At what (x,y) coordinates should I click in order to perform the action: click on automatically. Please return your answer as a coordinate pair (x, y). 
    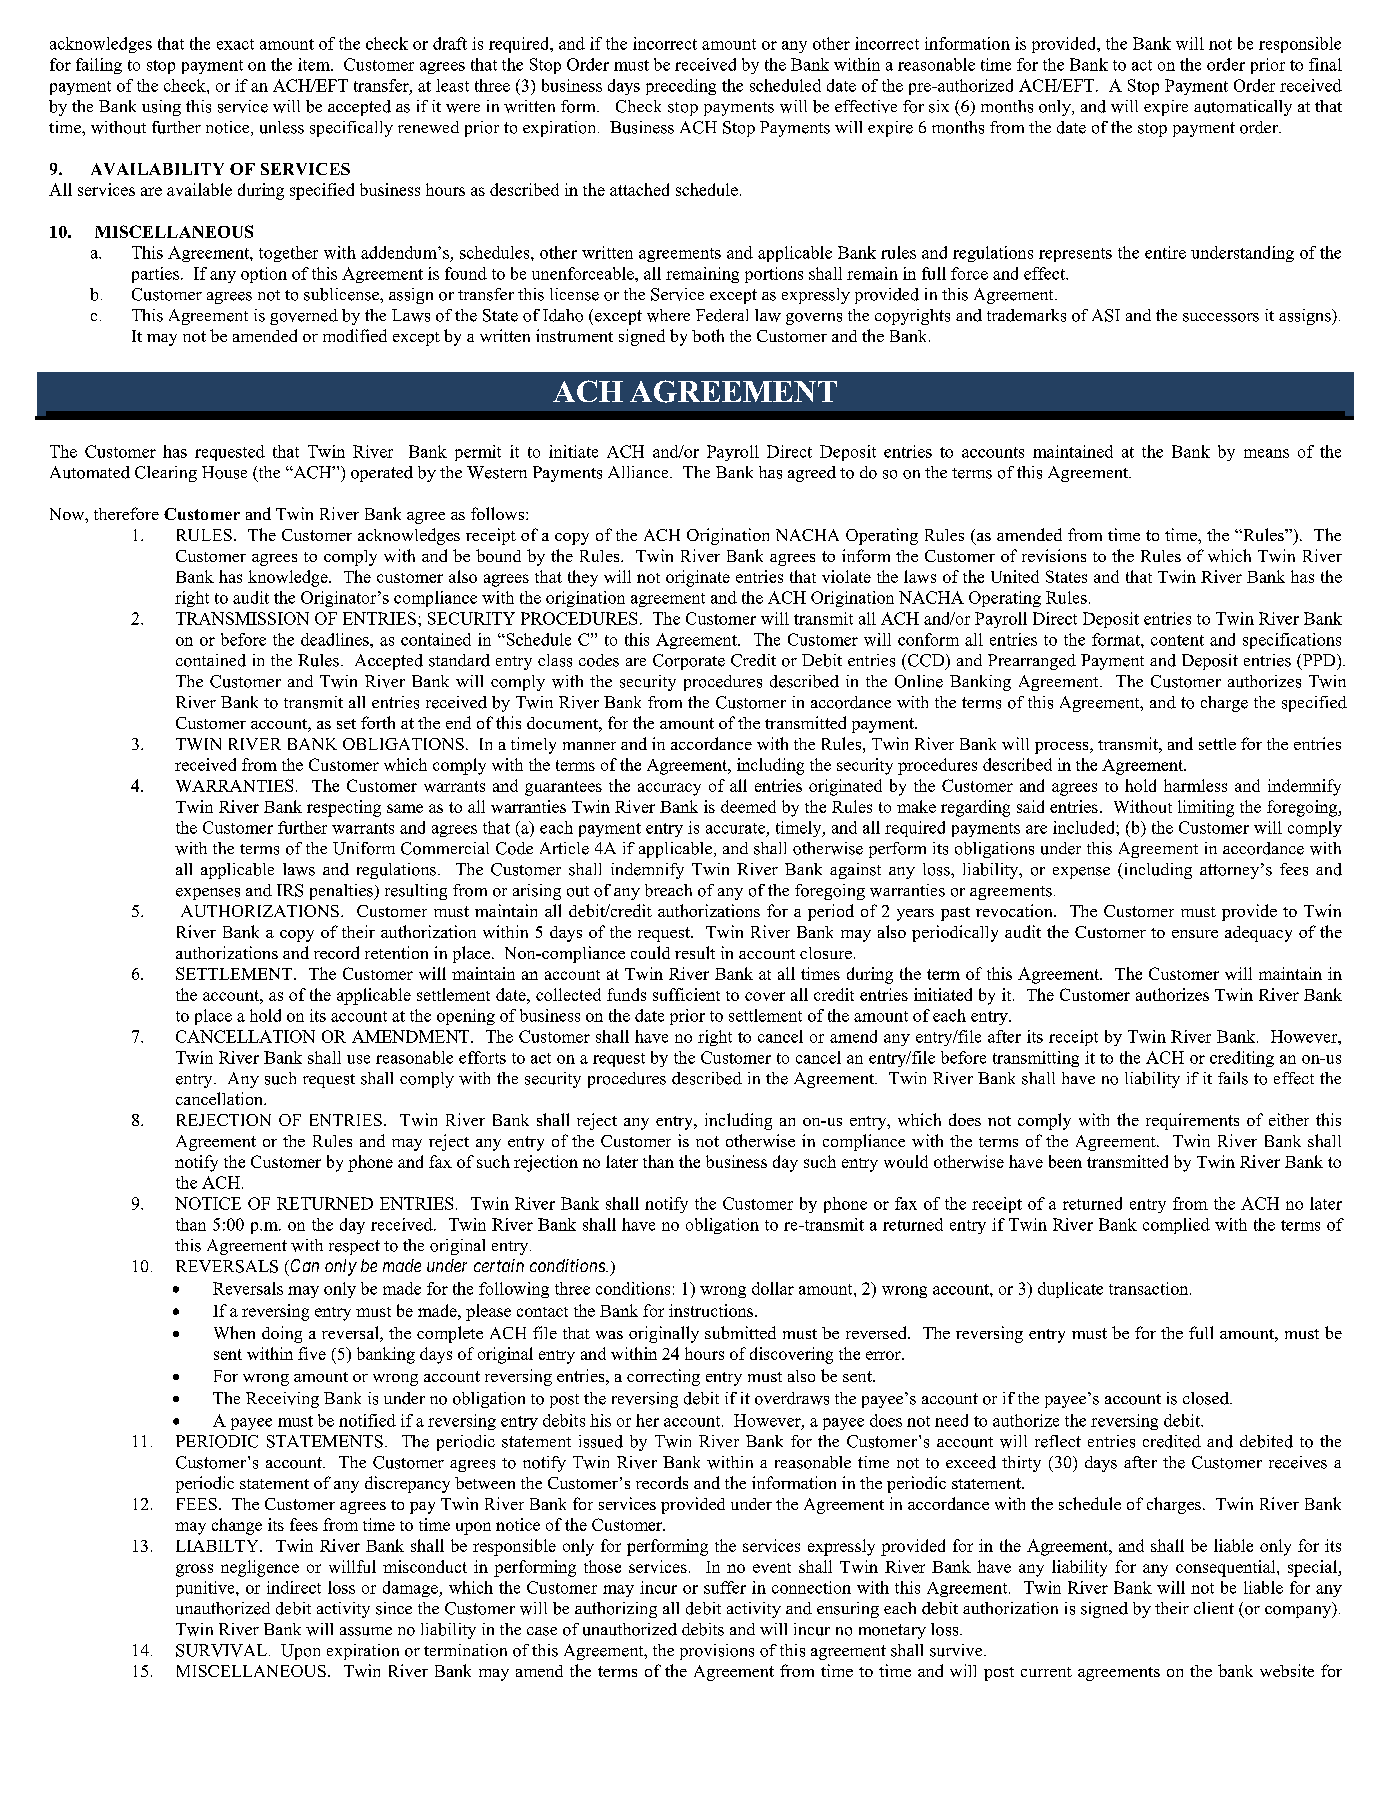
    Looking at the image, I should click on (1243, 108).
